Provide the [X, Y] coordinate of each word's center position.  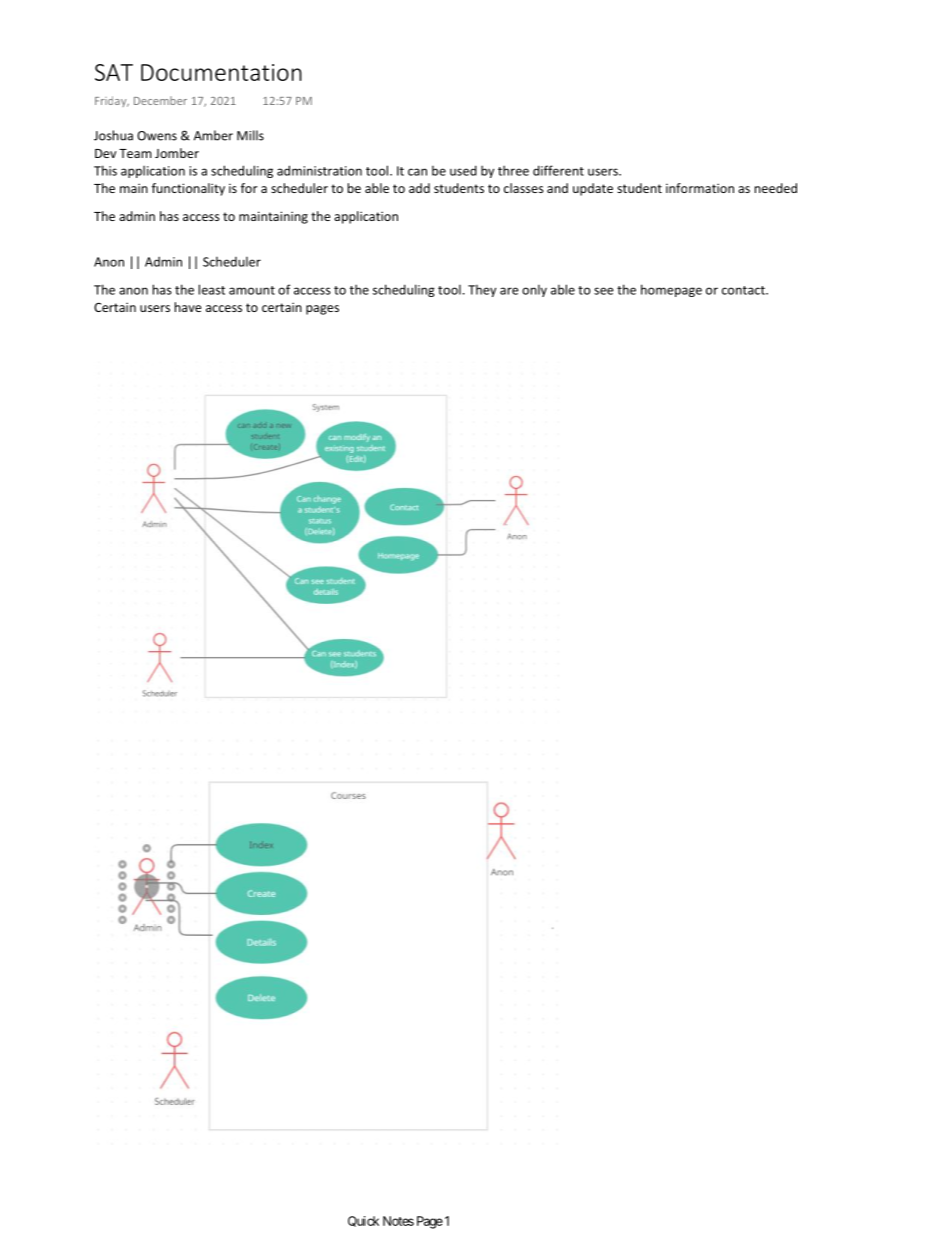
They [482, 291]
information [700, 188]
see [604, 291]
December [160, 100]
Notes [398, 1221]
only [534, 291]
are [509, 291]
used [463, 170]
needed [776, 188]
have [188, 307]
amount [252, 290]
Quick [363, 1221]
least [212, 289]
